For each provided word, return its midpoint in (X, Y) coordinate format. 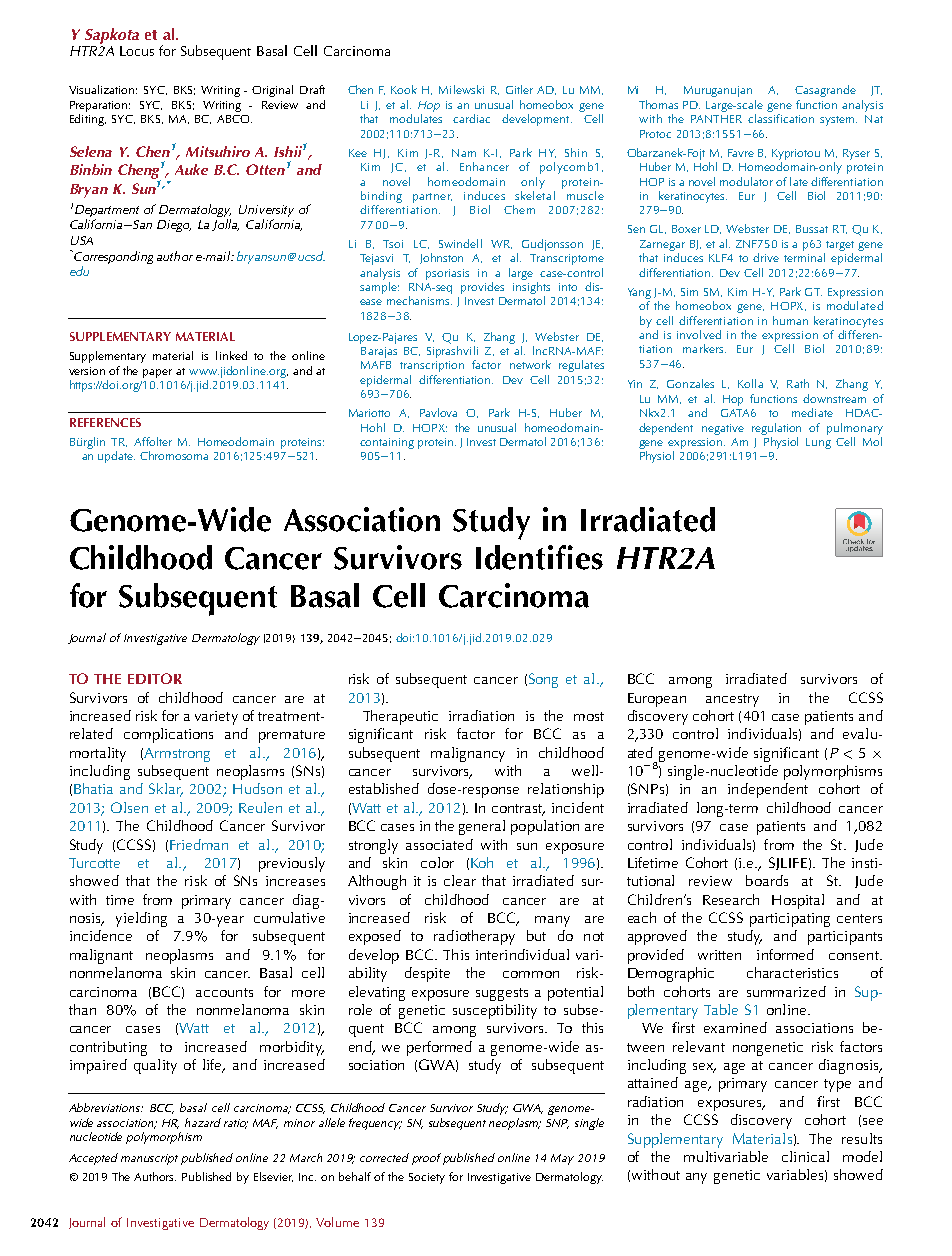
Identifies (539, 557)
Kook (404, 89)
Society (427, 1178)
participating (790, 920)
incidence (101, 935)
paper (157, 373)
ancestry (732, 700)
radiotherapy (474, 937)
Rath (798, 383)
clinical (805, 1156)
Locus (137, 51)
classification (781, 118)
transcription (432, 366)
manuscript (149, 1159)
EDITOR (155, 678)
